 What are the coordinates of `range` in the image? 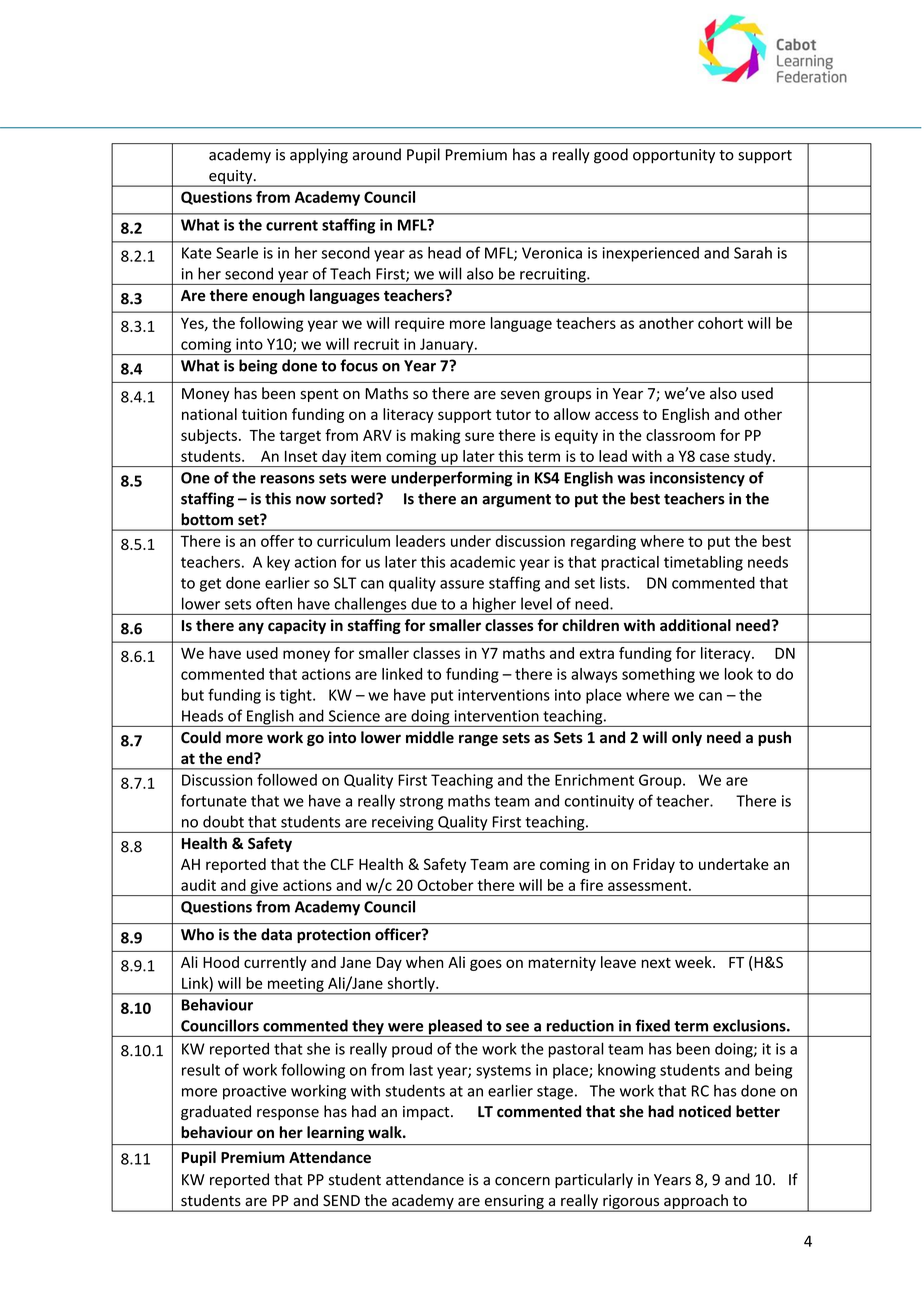 It's located at (478, 740).
